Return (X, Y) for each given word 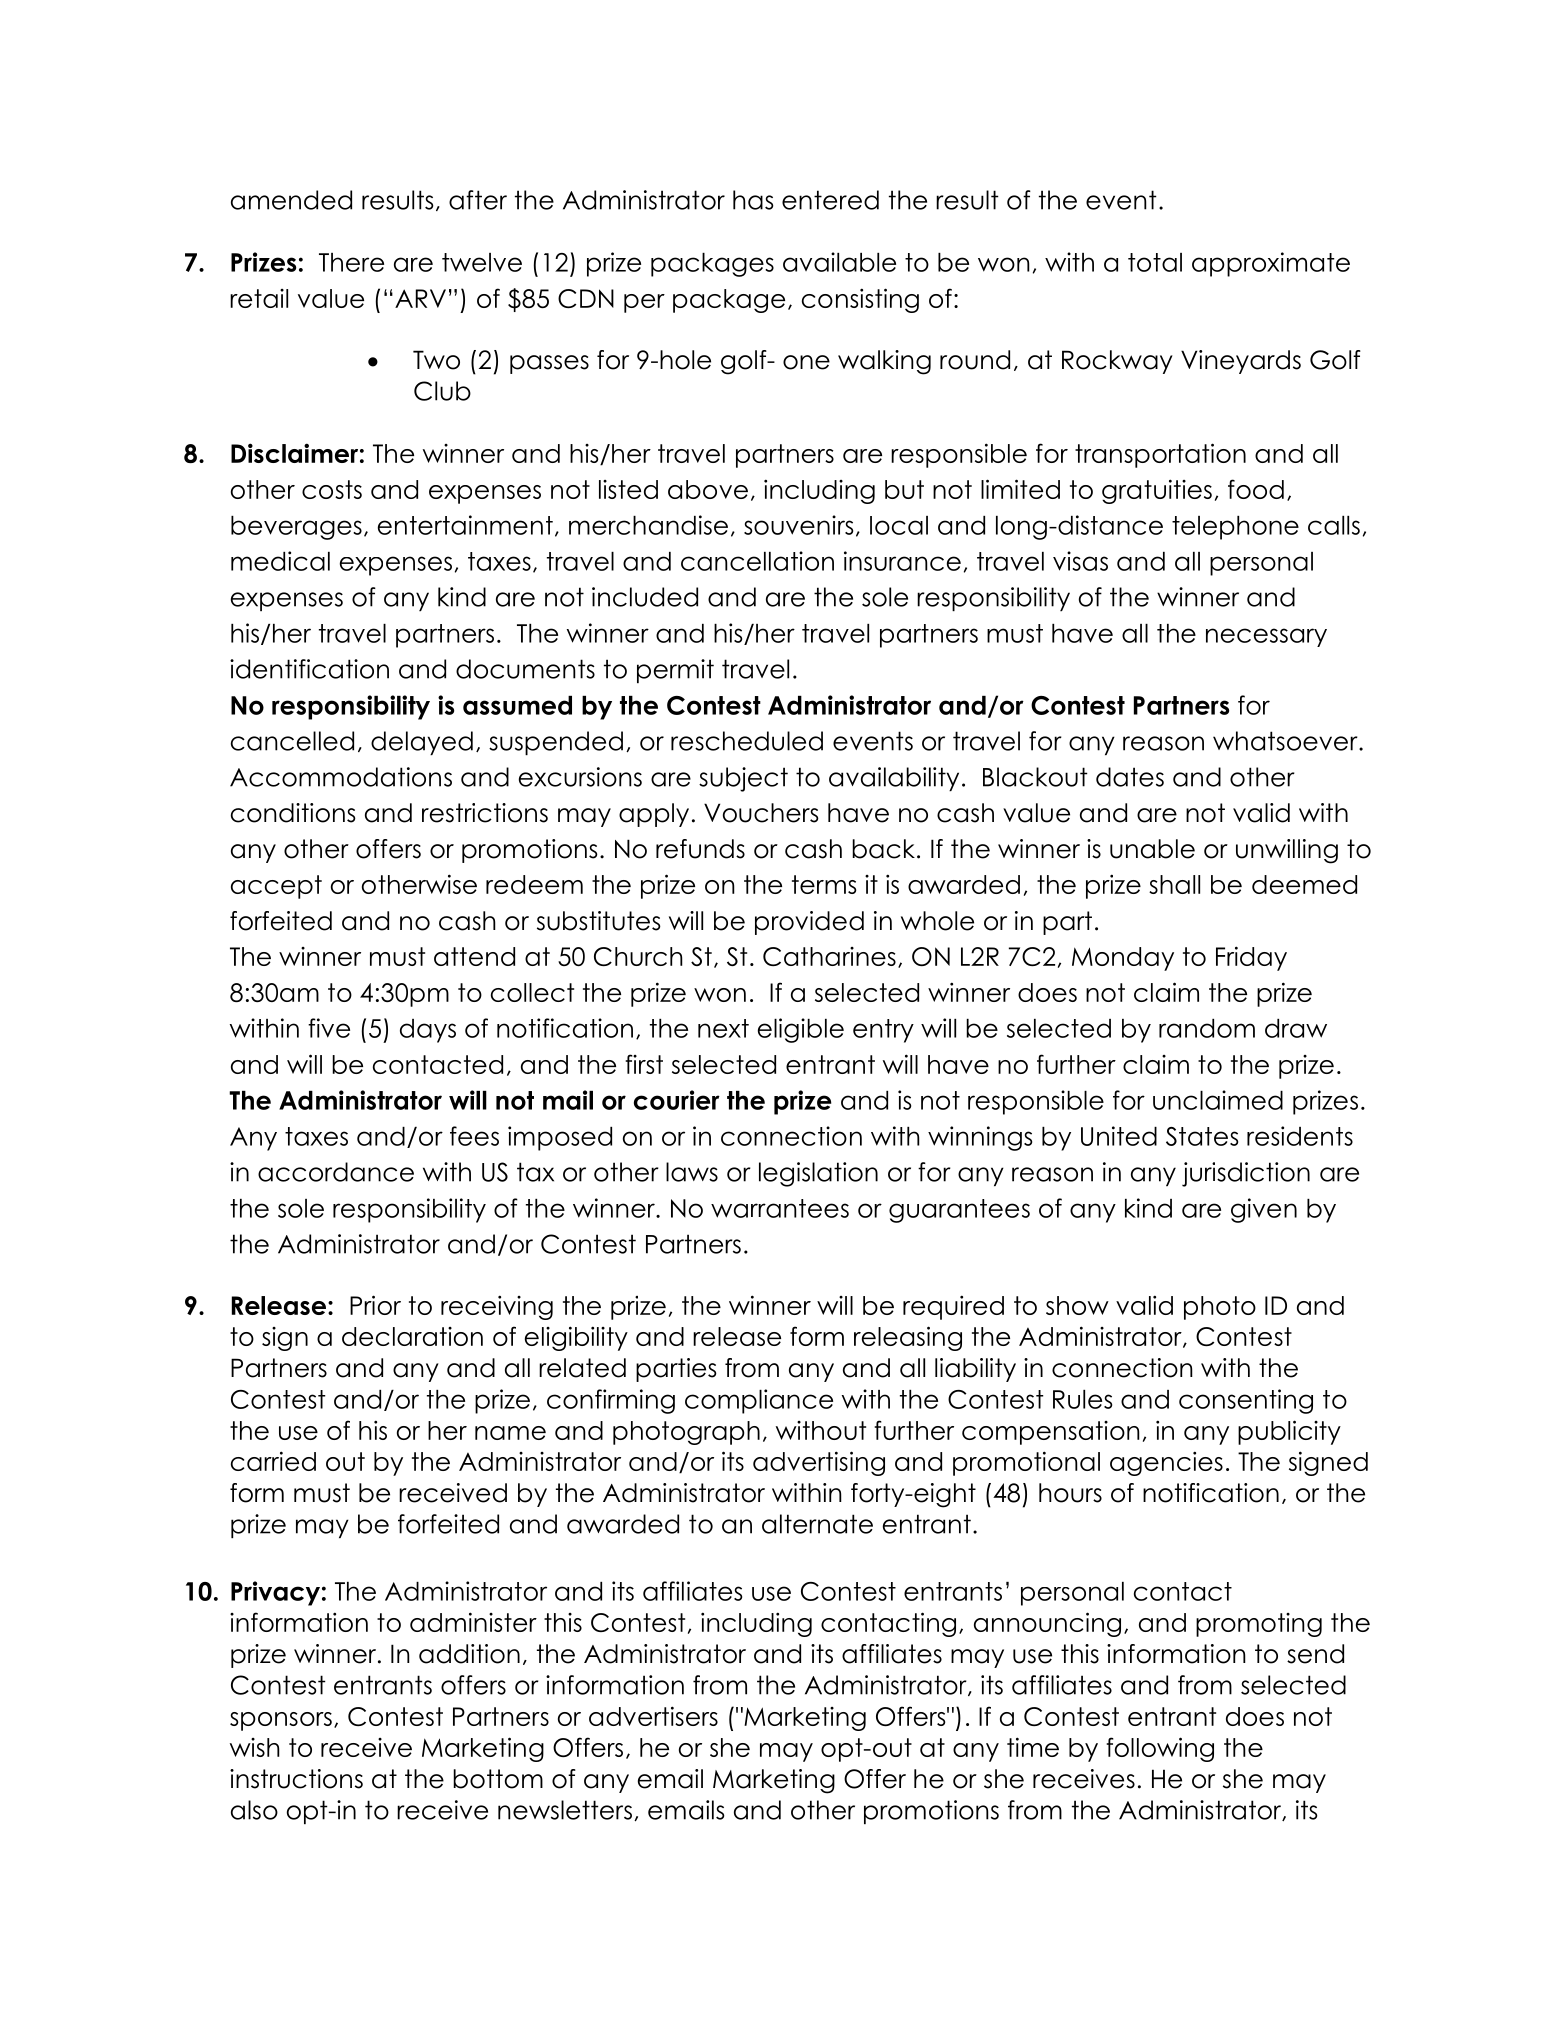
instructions (296, 1779)
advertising (819, 1463)
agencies (1166, 1463)
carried (273, 1461)
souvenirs (798, 525)
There (351, 262)
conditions (293, 813)
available (839, 262)
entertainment (465, 525)
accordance (336, 1172)
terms (824, 884)
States (1202, 1136)
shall (1174, 884)
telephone (1235, 528)
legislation (818, 1174)
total (1155, 262)
